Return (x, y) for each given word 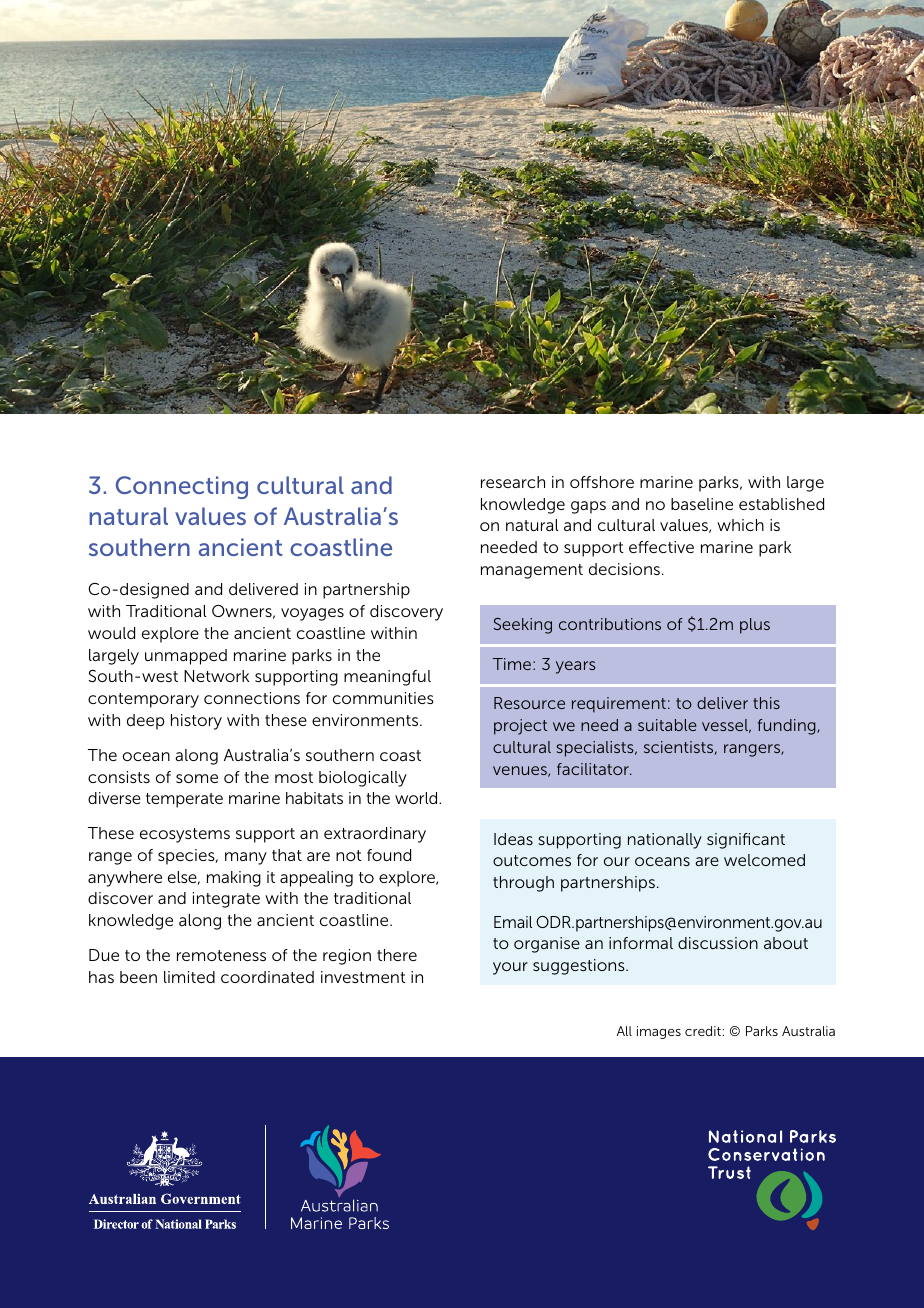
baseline (702, 504)
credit (704, 1031)
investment (363, 977)
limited (189, 977)
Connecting (182, 487)
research (513, 482)
